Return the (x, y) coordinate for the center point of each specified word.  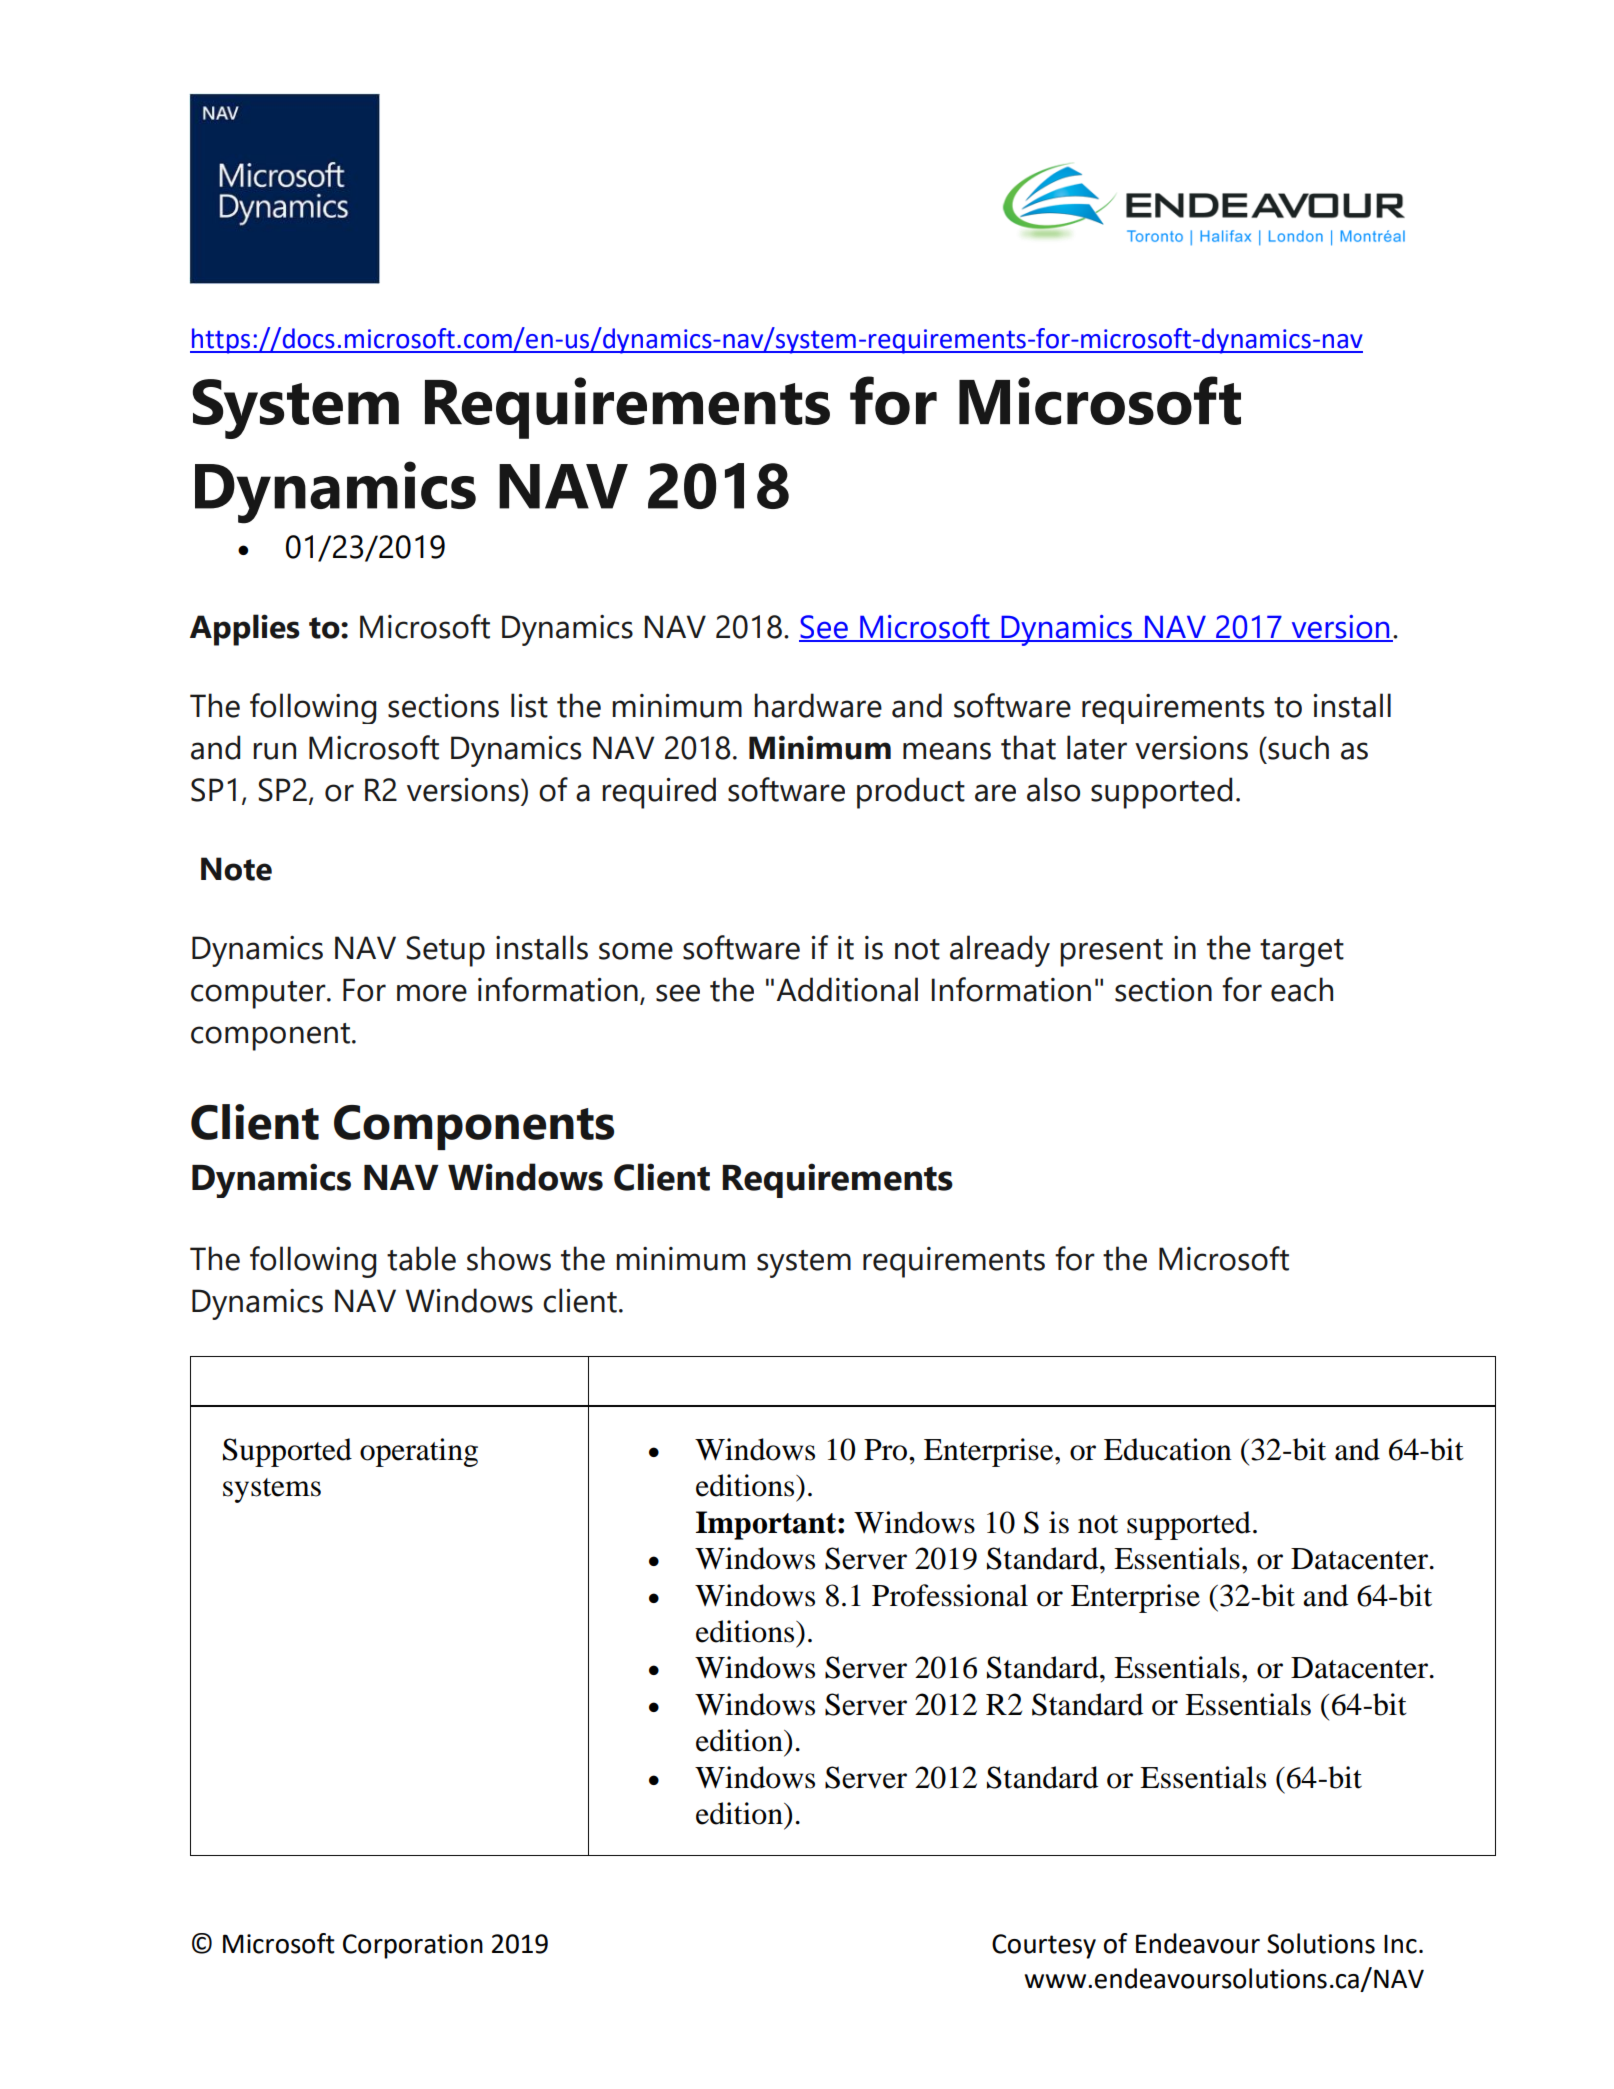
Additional (847, 989)
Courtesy (1044, 1946)
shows (509, 1258)
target (1302, 953)
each (1302, 989)
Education (1168, 1449)
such (1297, 747)
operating (419, 1452)
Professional (950, 1595)
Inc (1400, 1944)
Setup (445, 951)
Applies (245, 630)
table (421, 1258)
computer (259, 995)
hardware (818, 705)
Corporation (413, 1946)
